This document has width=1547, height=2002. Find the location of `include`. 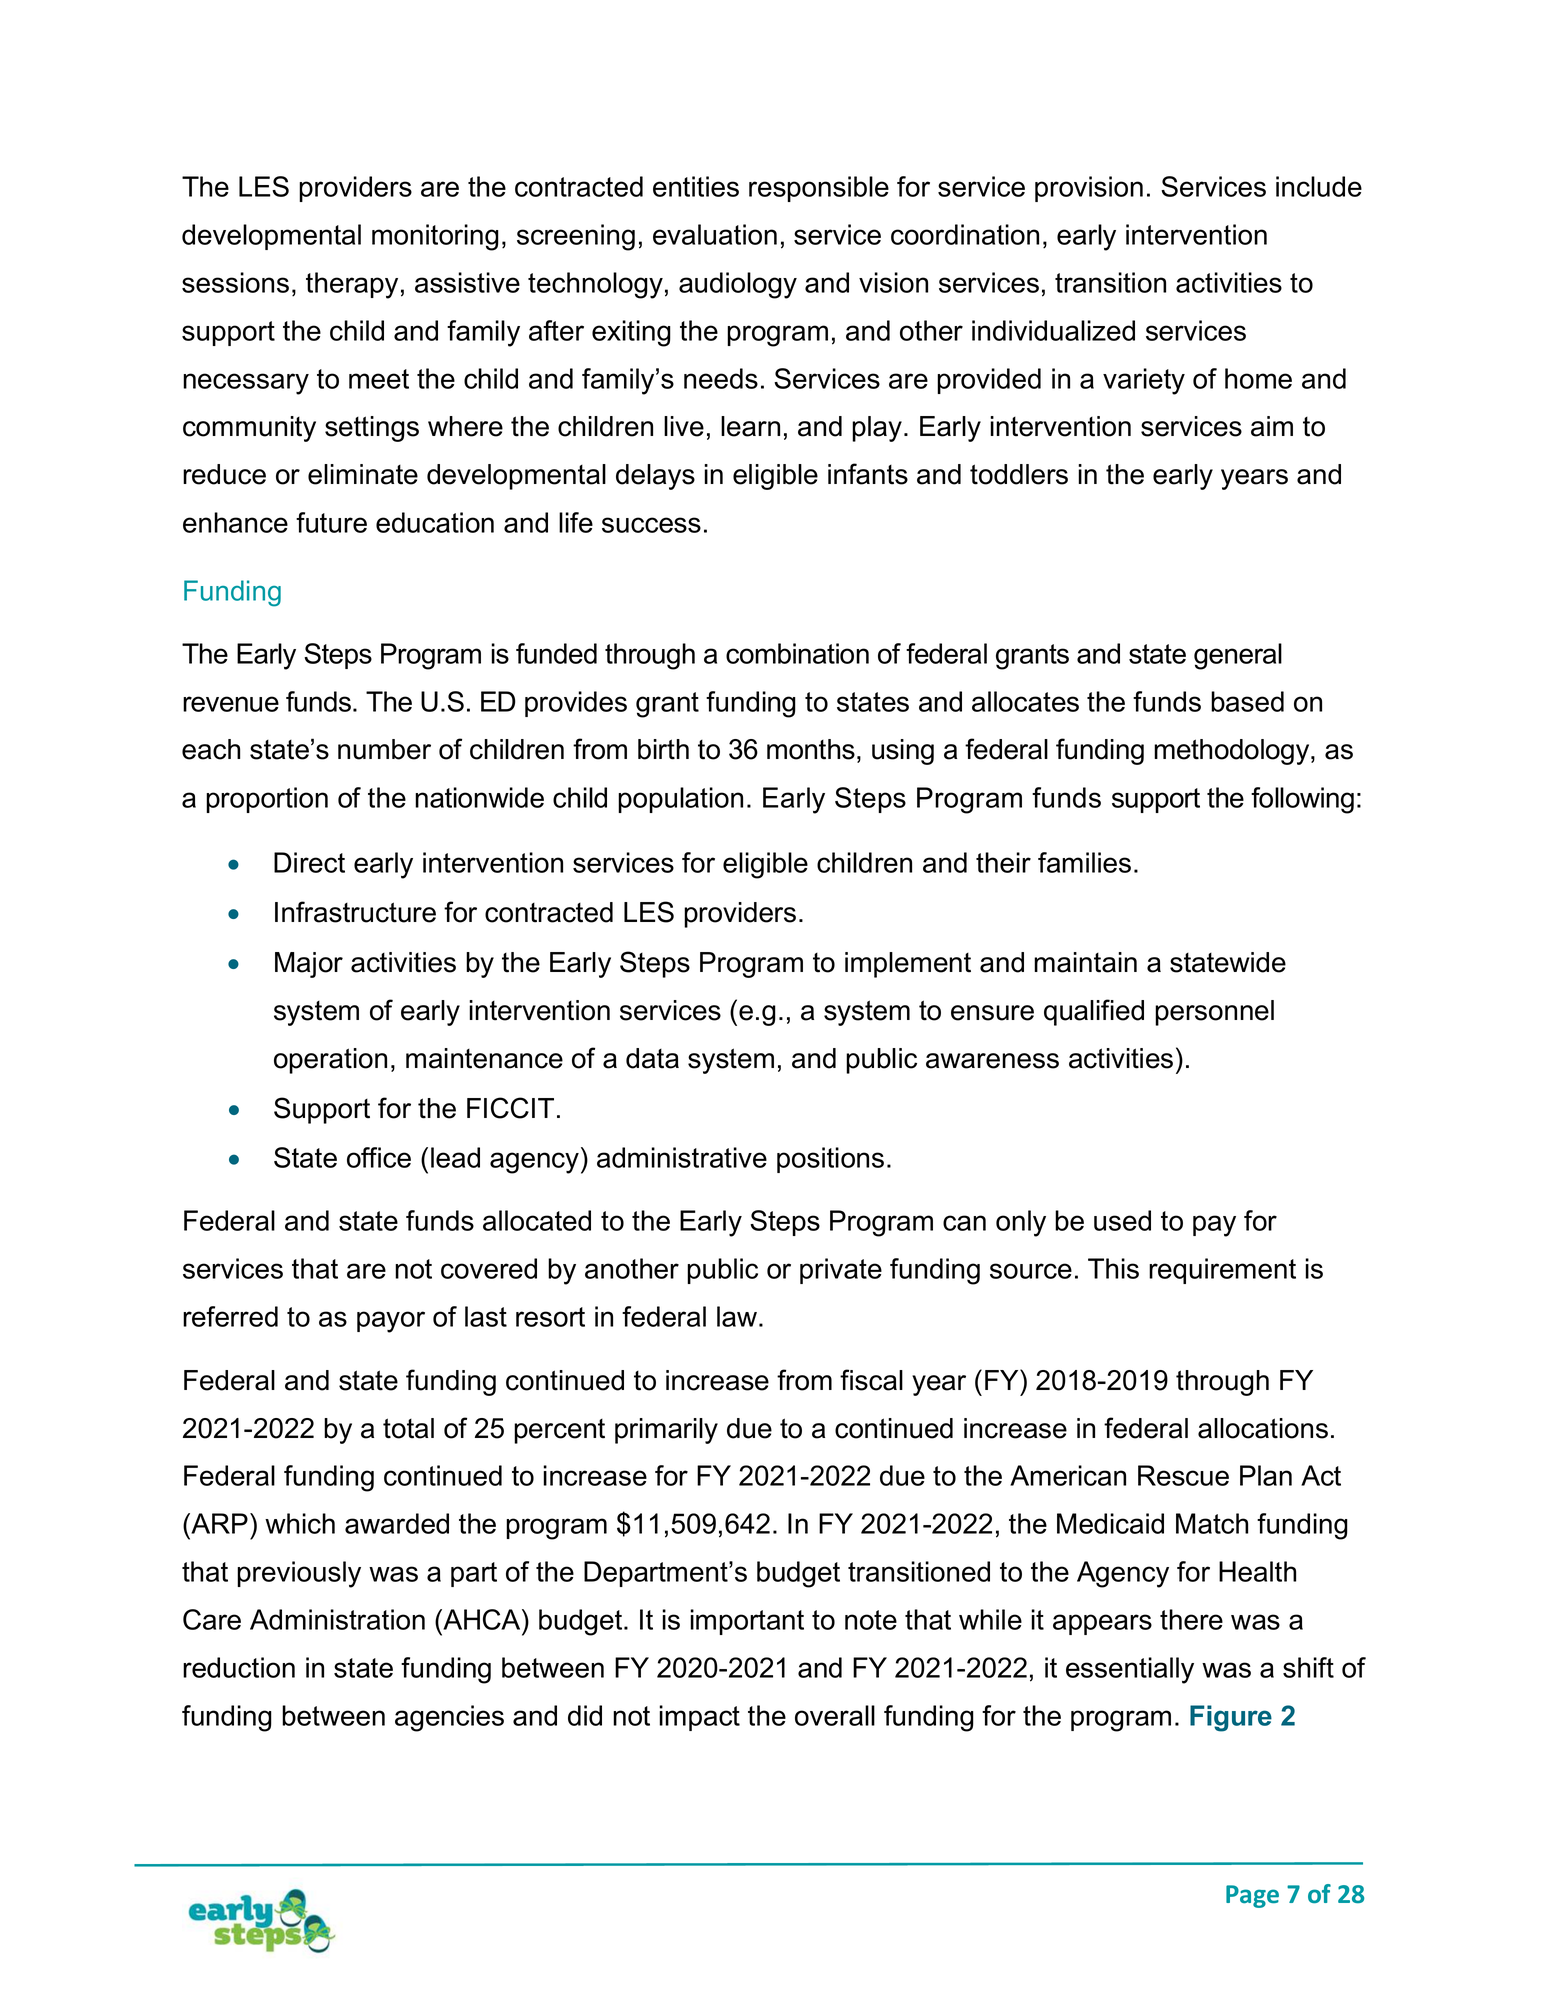

include is located at coordinates (1319, 186).
